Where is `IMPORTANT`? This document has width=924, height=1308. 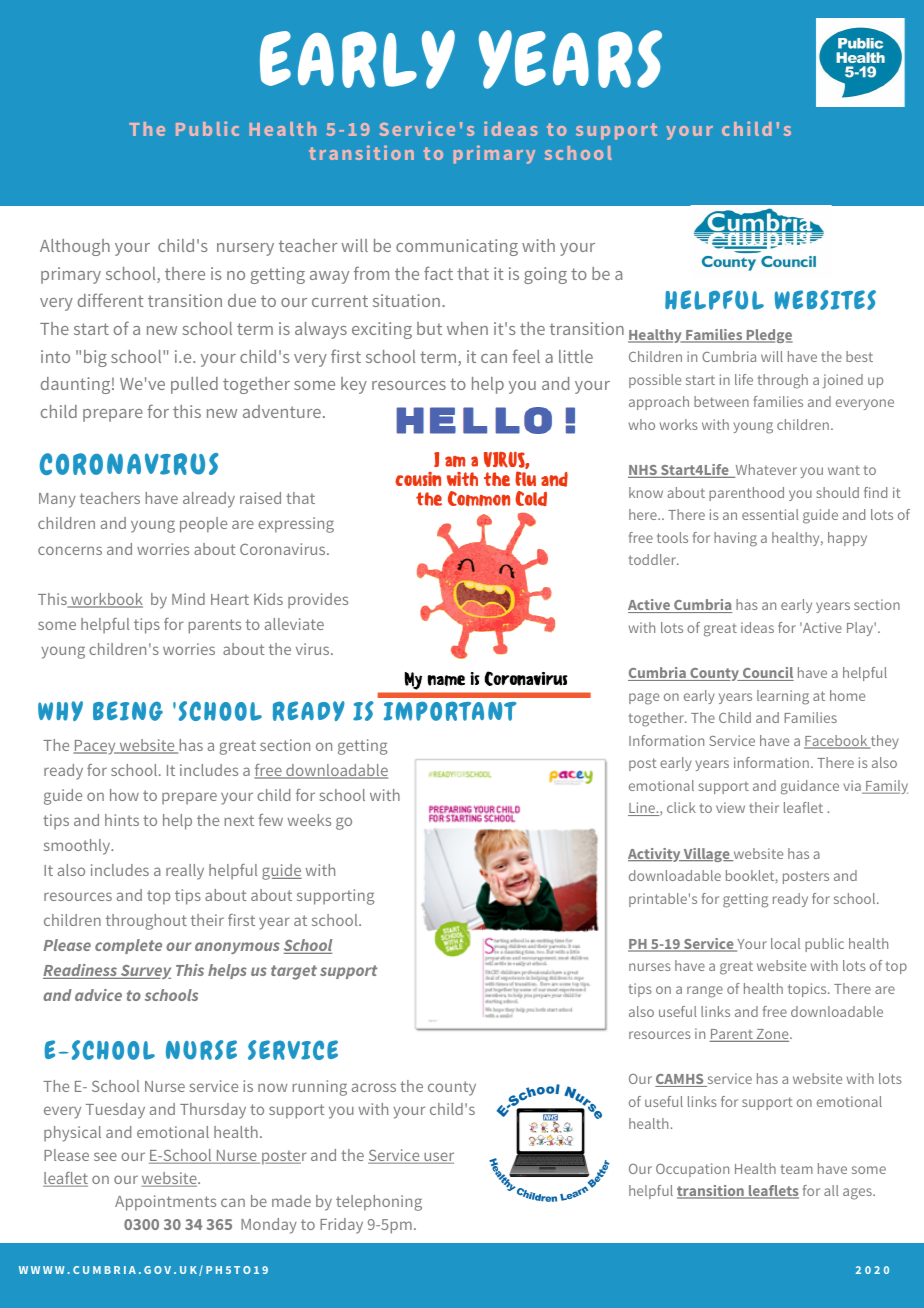
IMPORTANT is located at coordinates (450, 711).
